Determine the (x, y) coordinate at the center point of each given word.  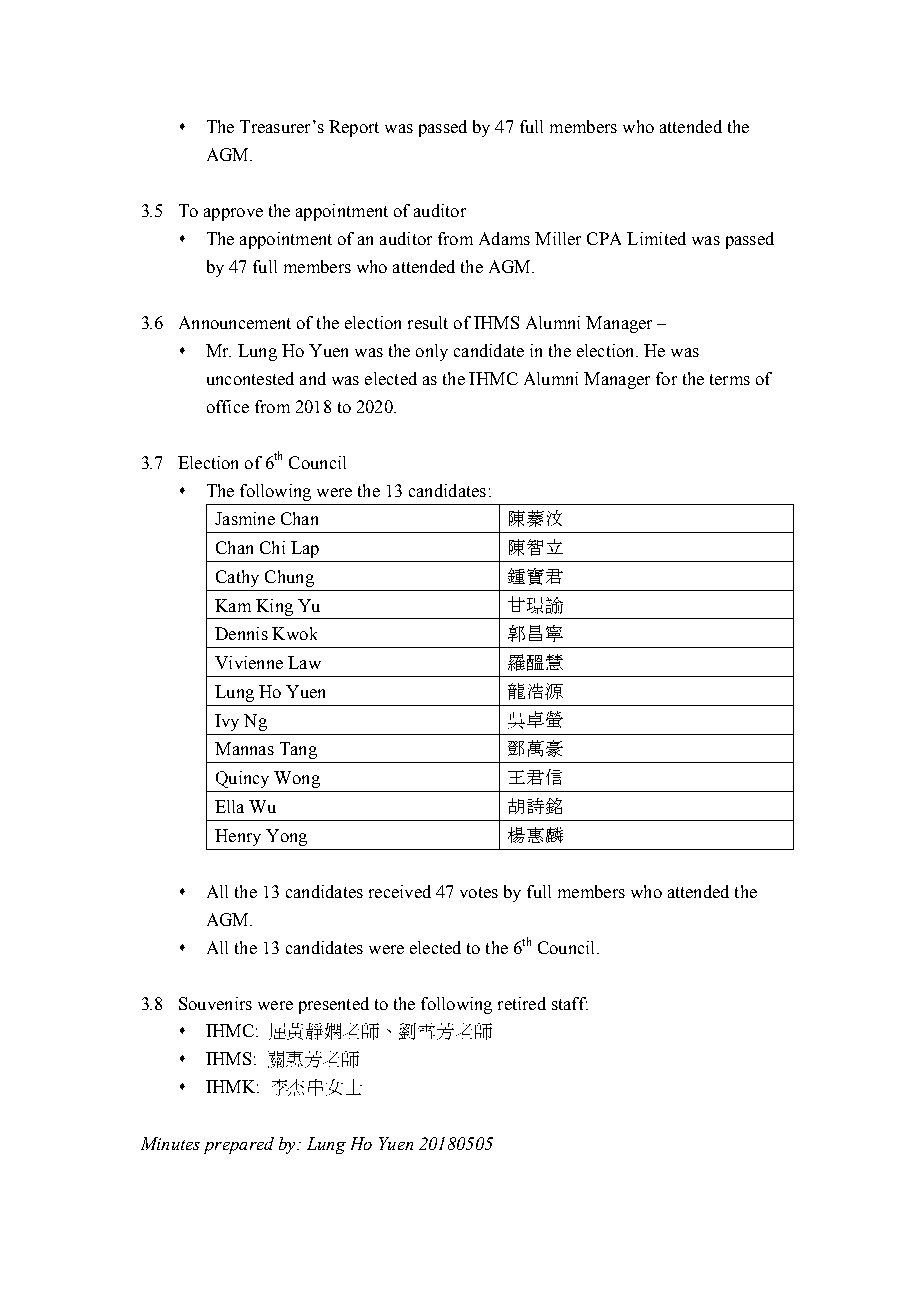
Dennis (241, 633)
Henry (238, 837)
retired (522, 1003)
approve (233, 214)
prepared (239, 1145)
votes (479, 892)
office (228, 406)
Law (304, 662)
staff (570, 1003)
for (666, 378)
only (432, 352)
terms (730, 379)
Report (354, 128)
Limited (656, 238)
